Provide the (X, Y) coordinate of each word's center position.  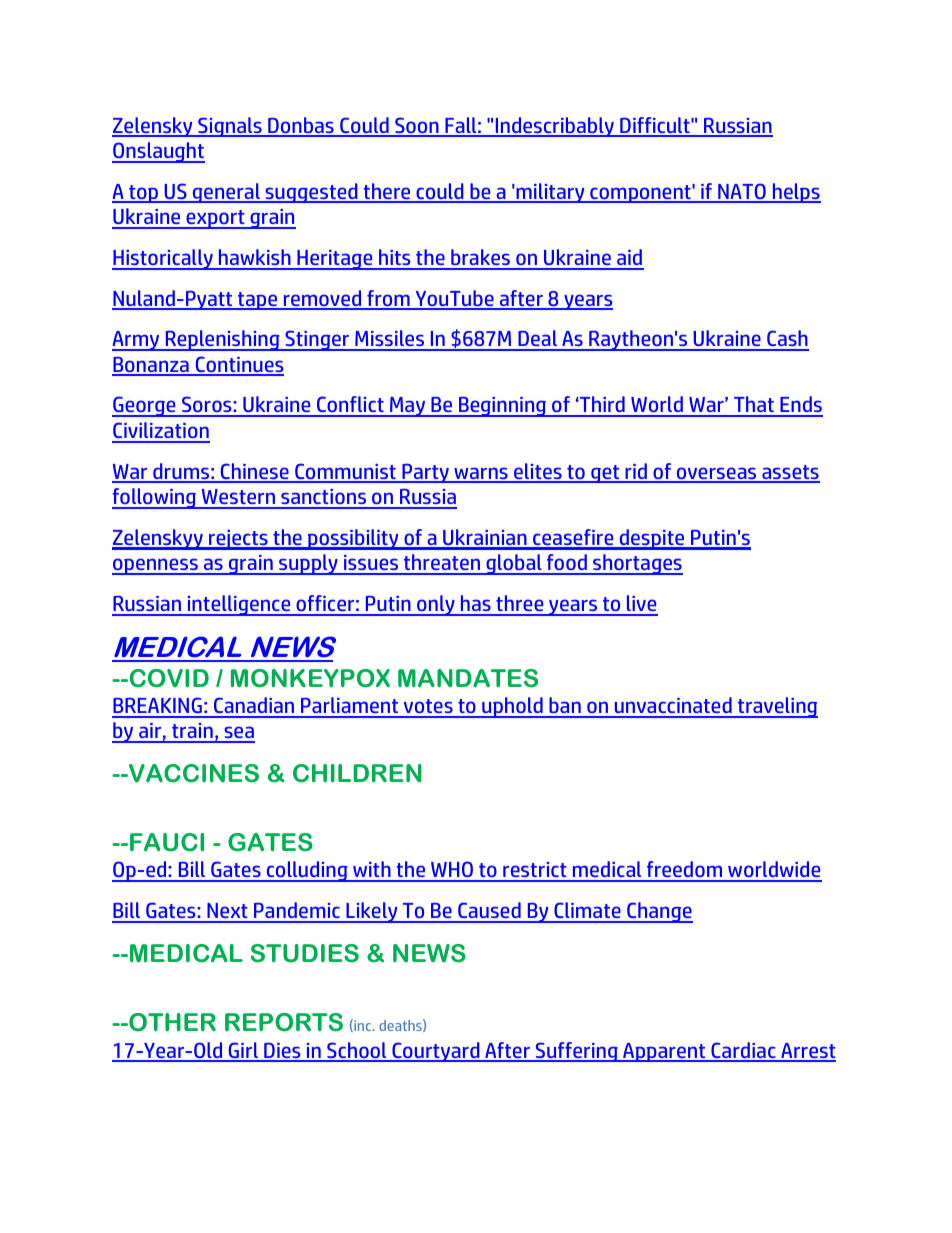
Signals (230, 127)
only (436, 605)
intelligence (239, 605)
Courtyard (436, 1052)
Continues (238, 365)
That (754, 406)
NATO (742, 192)
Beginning (503, 406)
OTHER (171, 1022)
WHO (452, 871)
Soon (417, 126)
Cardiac (743, 1051)
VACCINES (193, 773)
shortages (637, 564)
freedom (685, 871)
